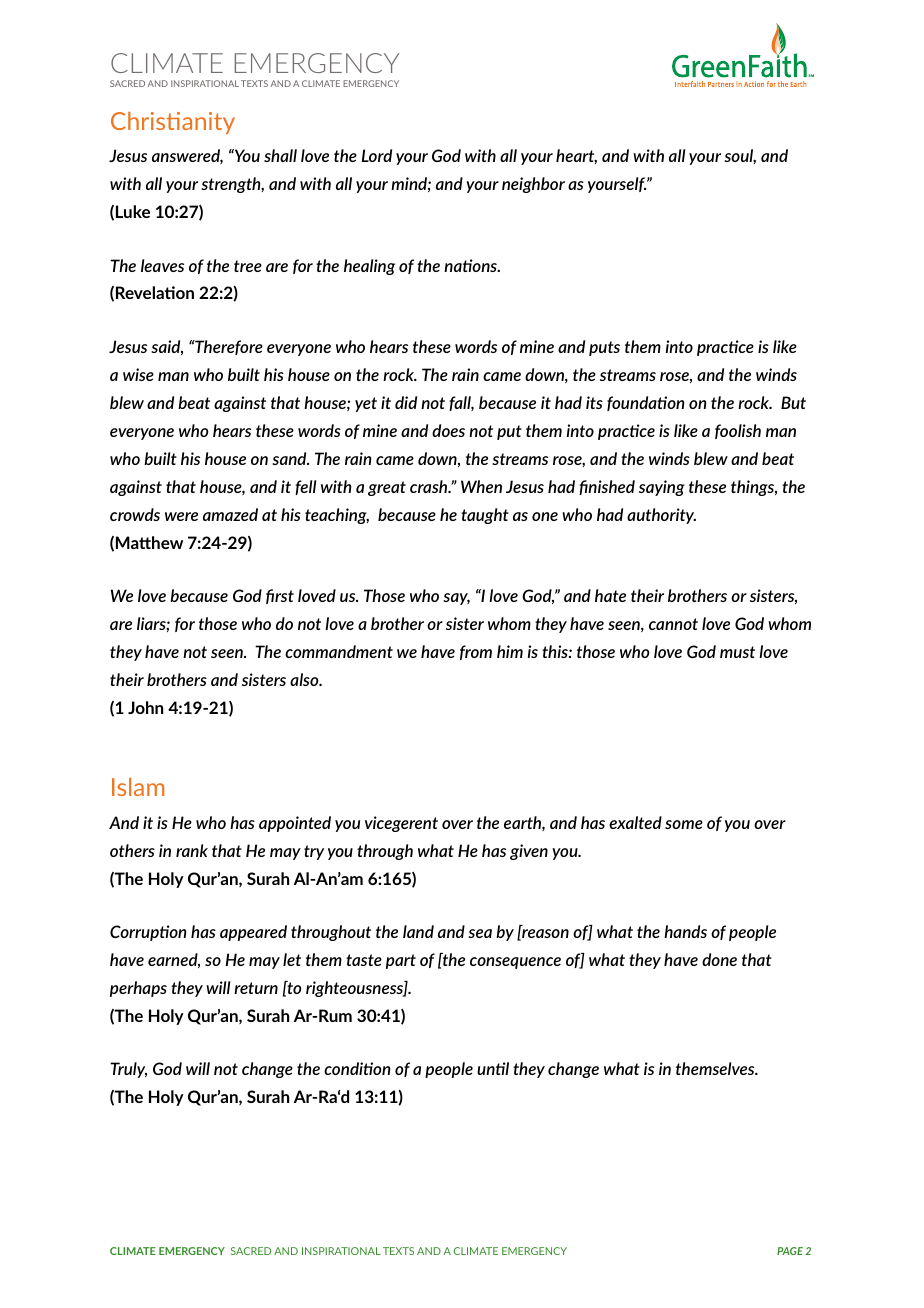 This screenshot has height=1308, width=924. What do you see at coordinates (737, 652) in the screenshot?
I see `must` at bounding box center [737, 652].
